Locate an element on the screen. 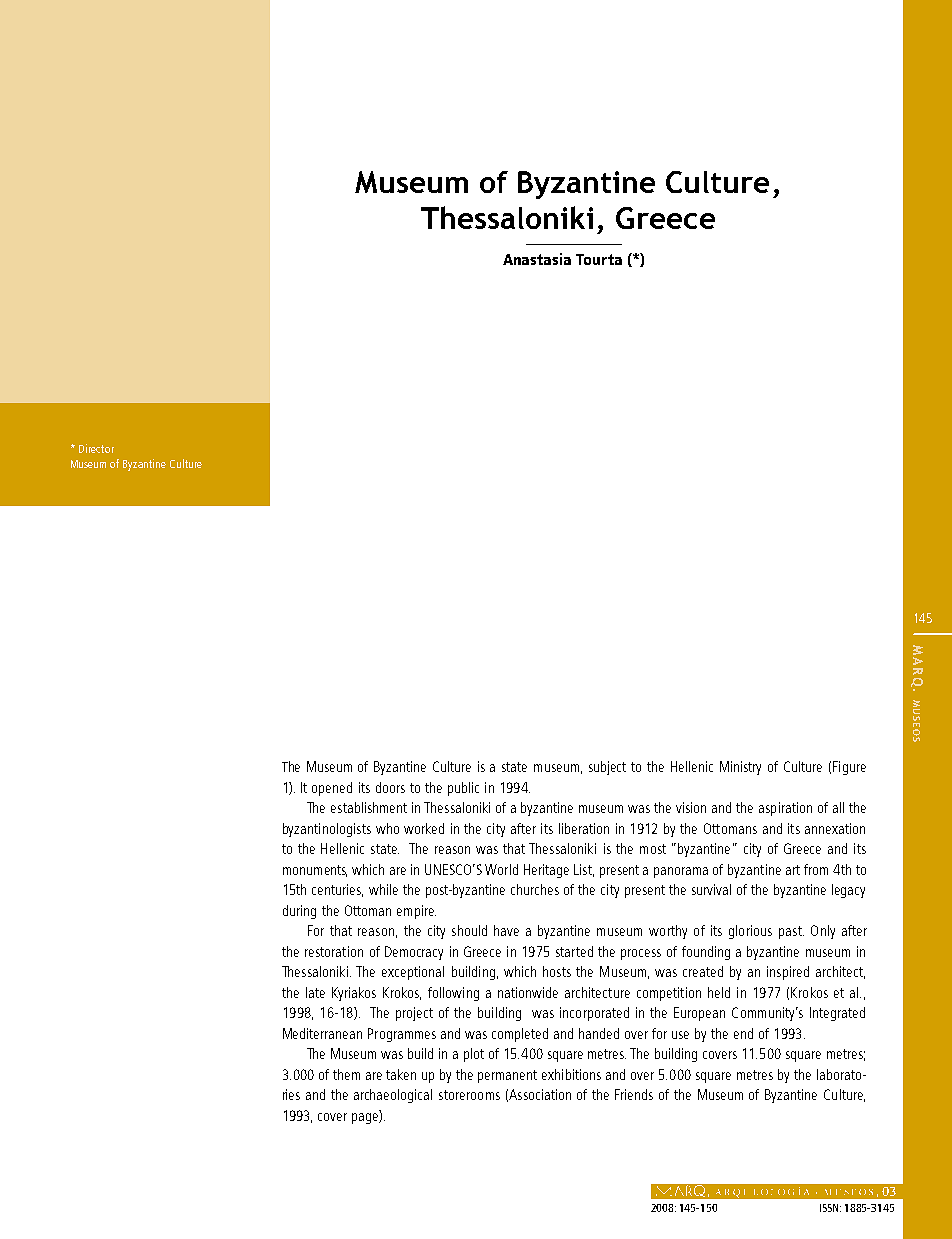  Ministry is located at coordinates (740, 768).
